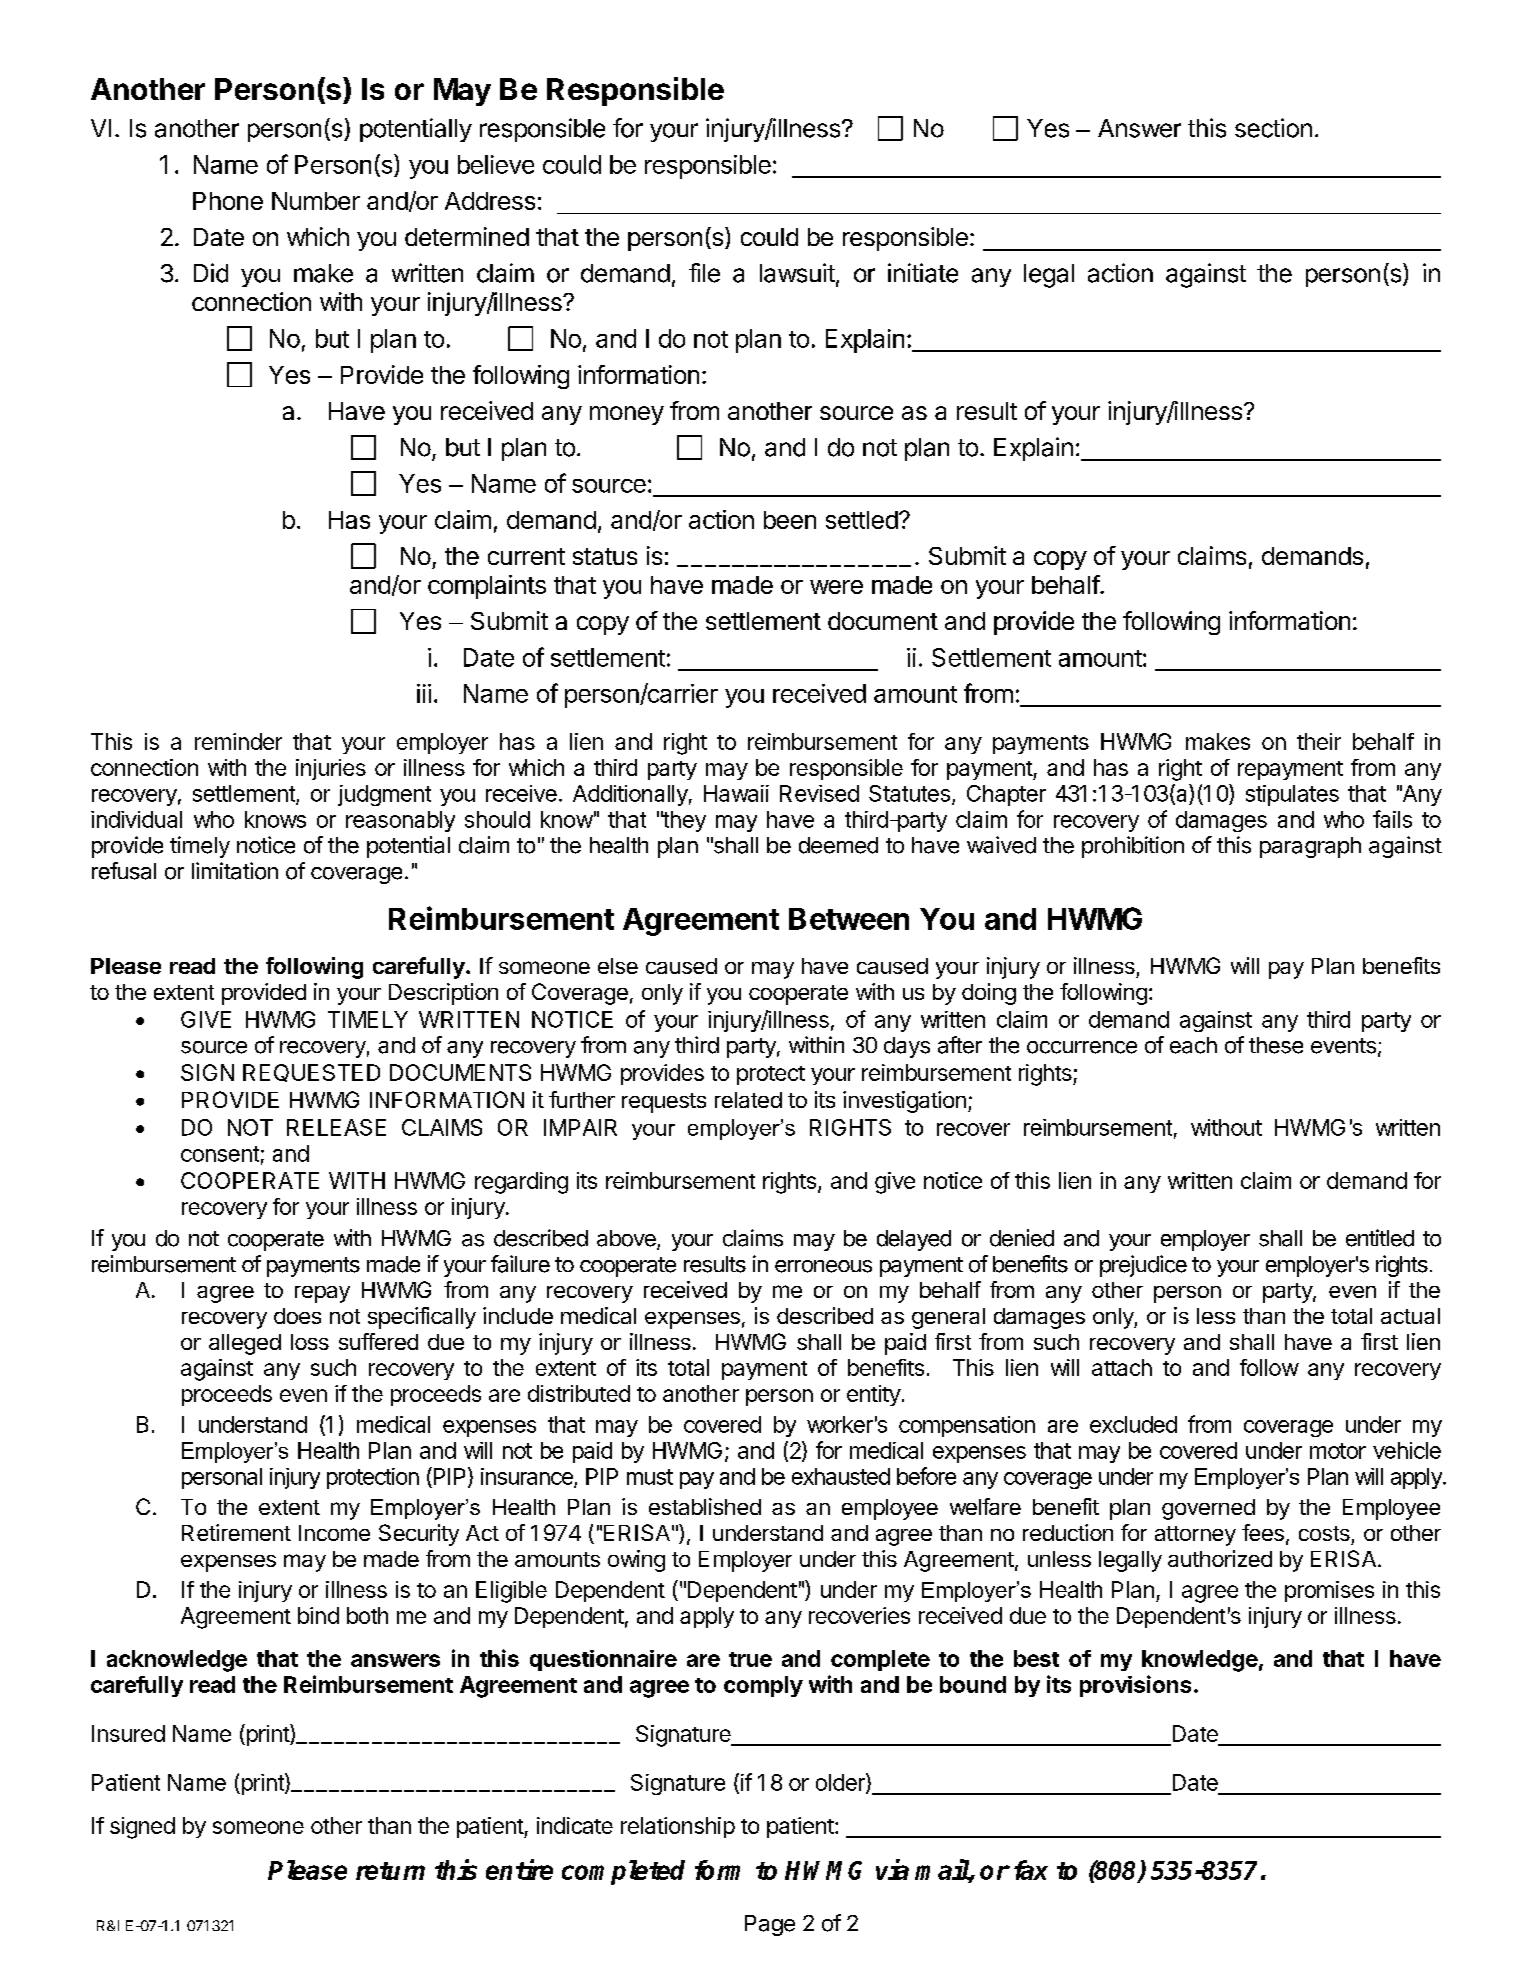 This document has width=1531, height=1981. What do you see at coordinates (770, 1925) in the document?
I see `Page` at bounding box center [770, 1925].
